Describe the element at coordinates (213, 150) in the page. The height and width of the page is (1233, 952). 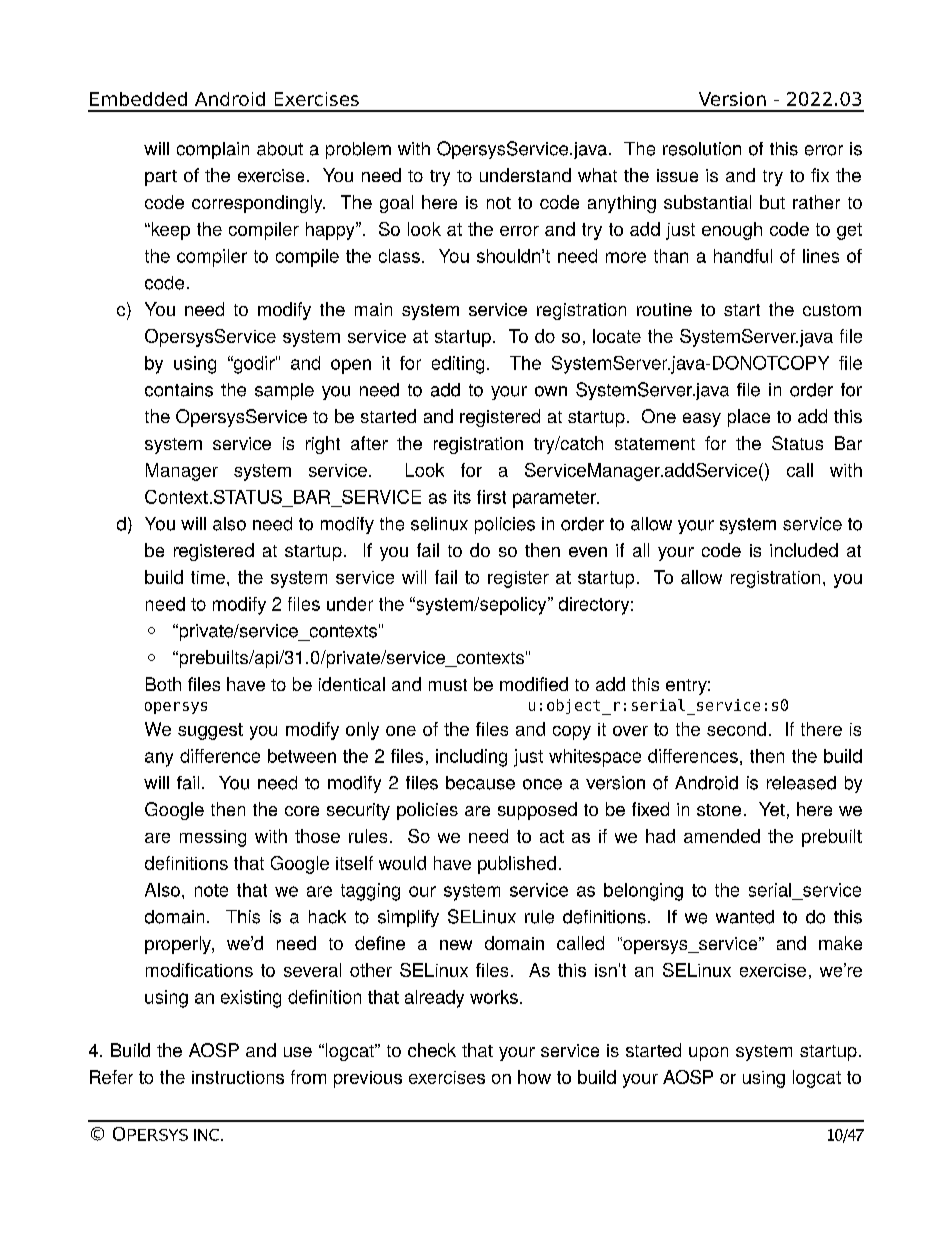
I see `complain` at that location.
